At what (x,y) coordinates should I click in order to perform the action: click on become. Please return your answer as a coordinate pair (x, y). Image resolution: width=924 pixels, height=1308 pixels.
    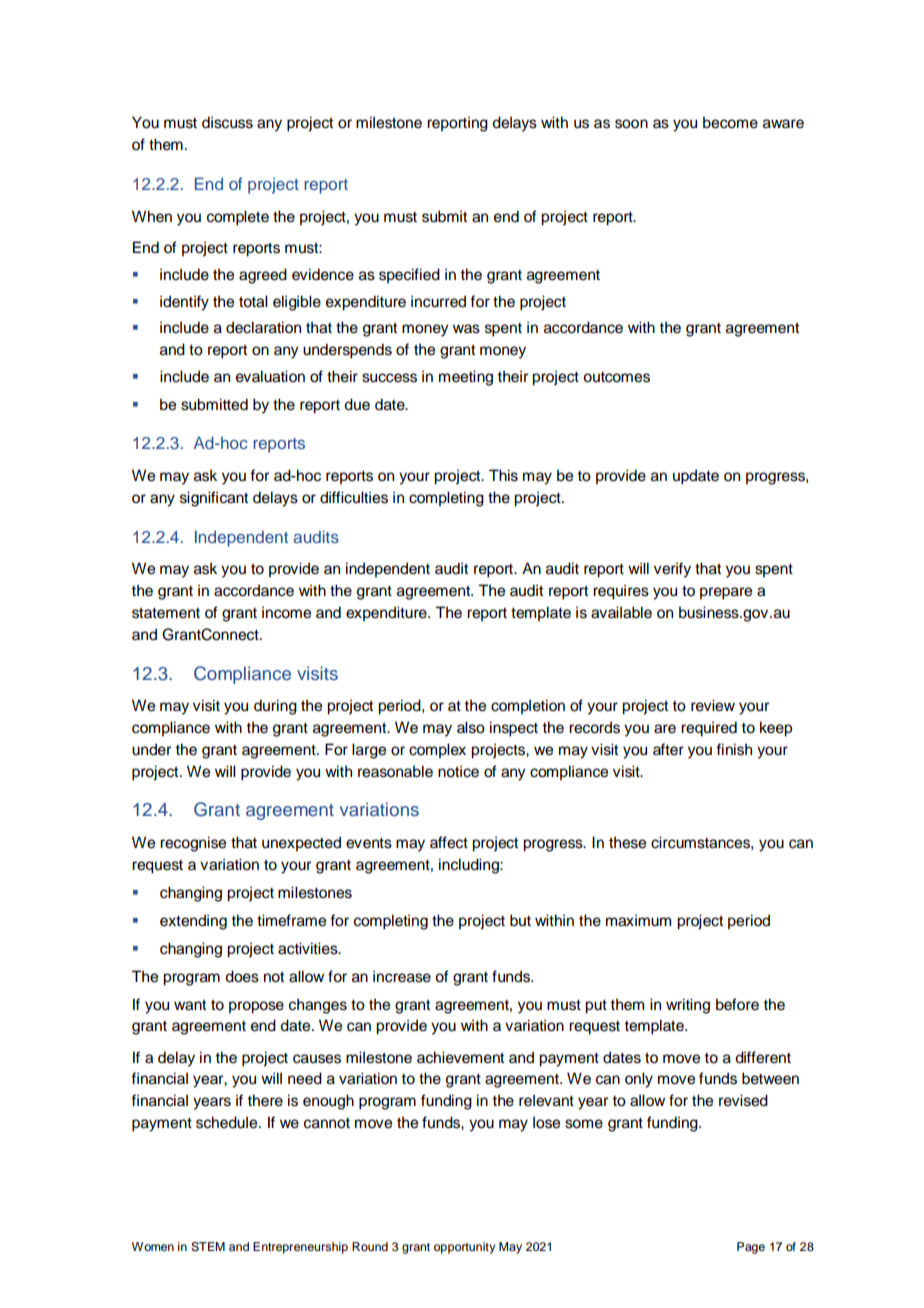
    Looking at the image, I should click on (730, 122).
